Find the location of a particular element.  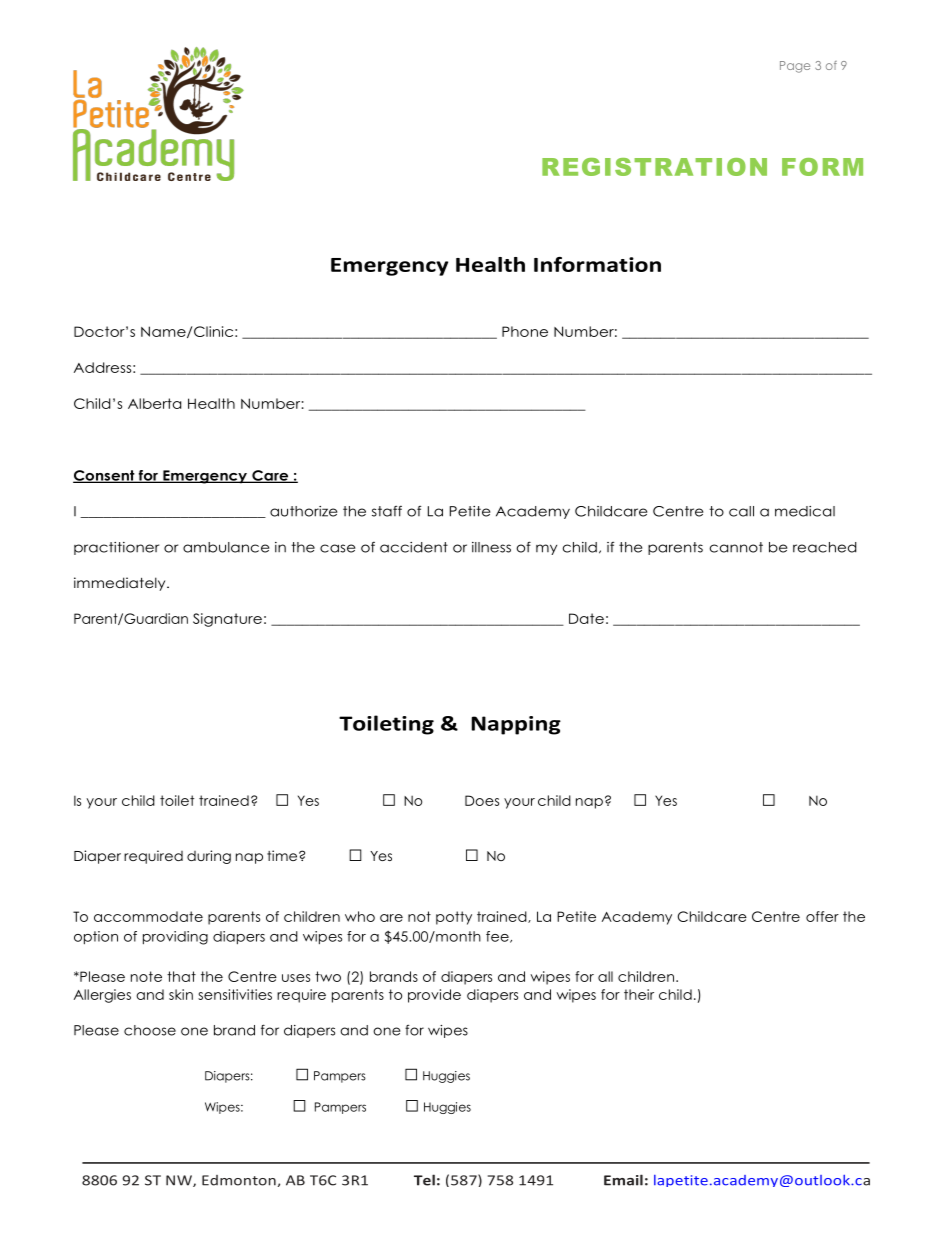

Phone is located at coordinates (525, 331).
